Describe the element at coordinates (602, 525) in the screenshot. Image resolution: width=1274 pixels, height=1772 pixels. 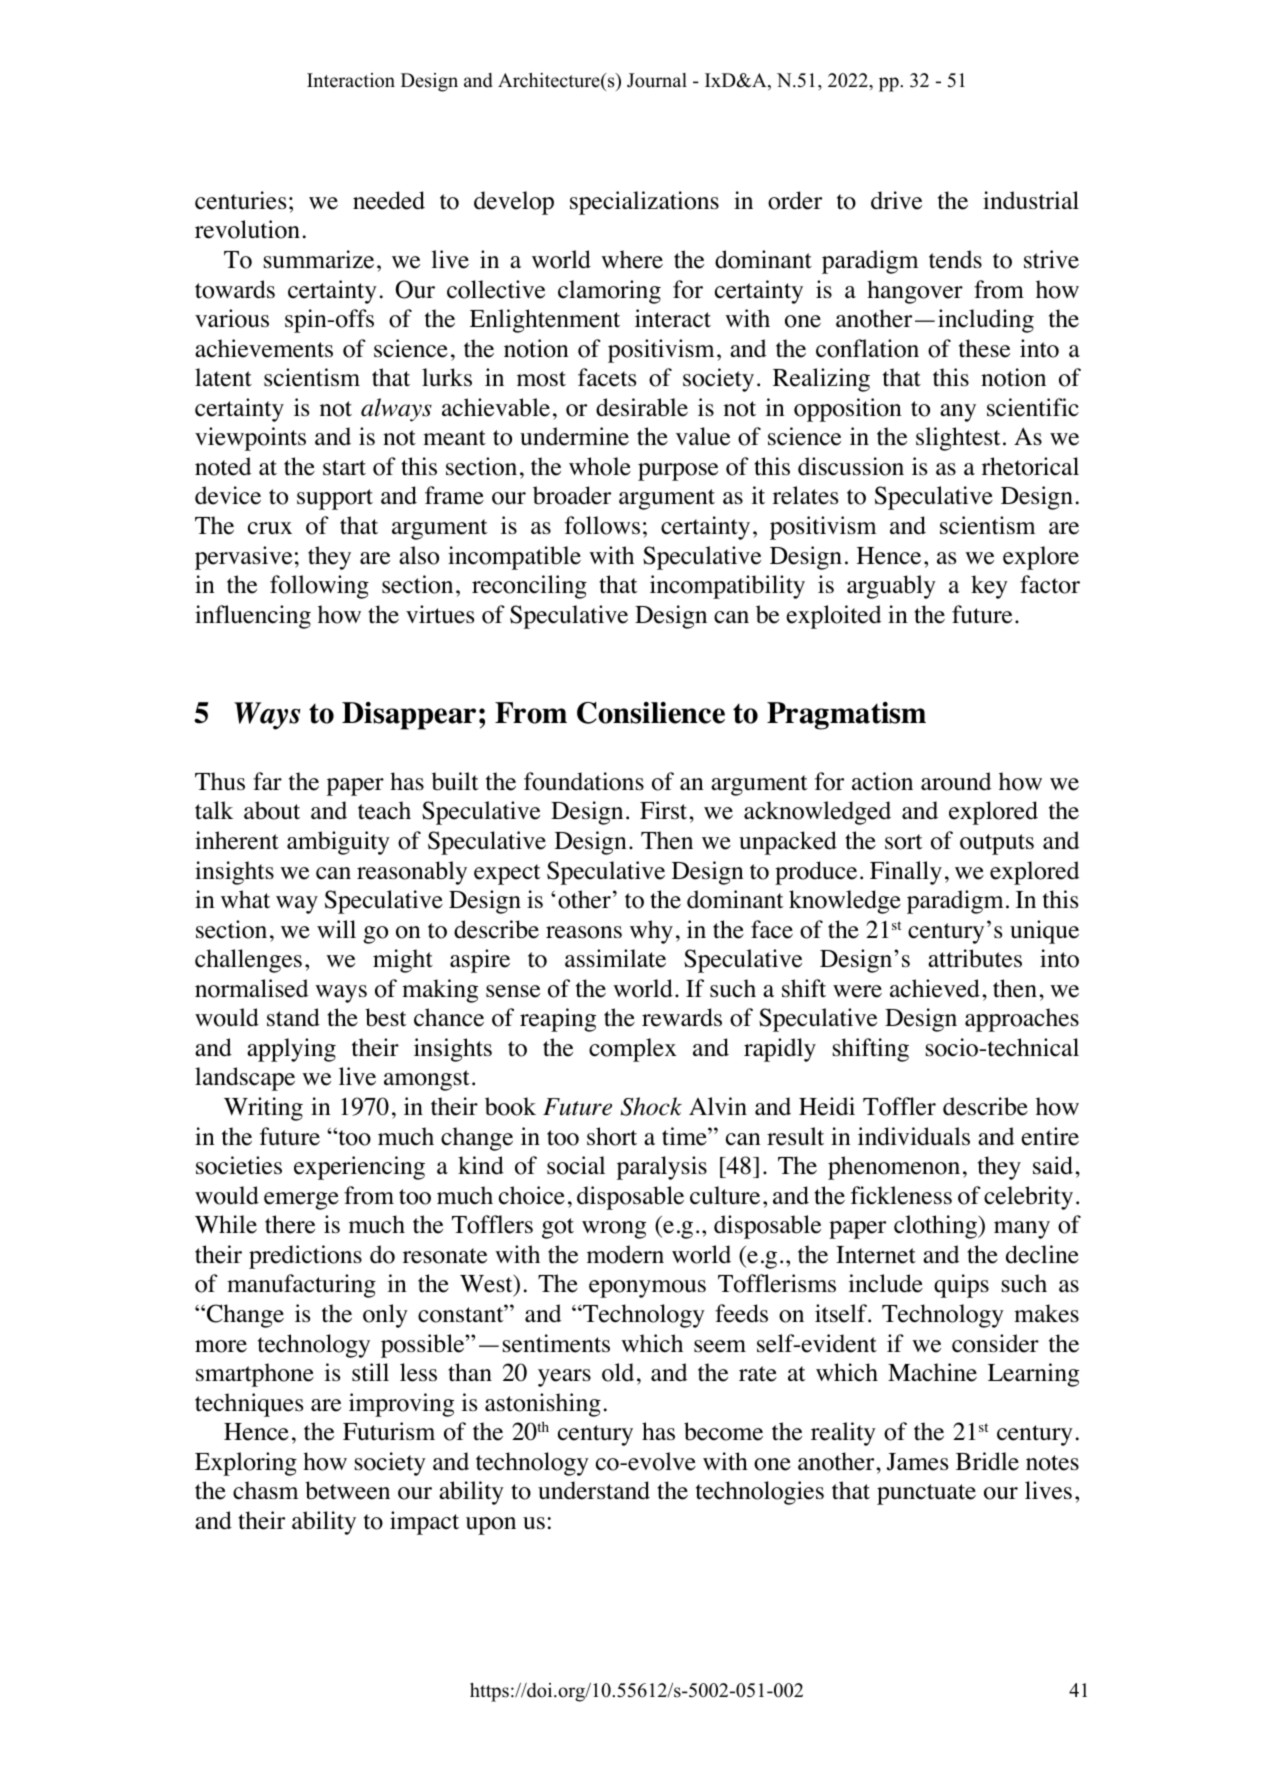
I see `follows` at that location.
